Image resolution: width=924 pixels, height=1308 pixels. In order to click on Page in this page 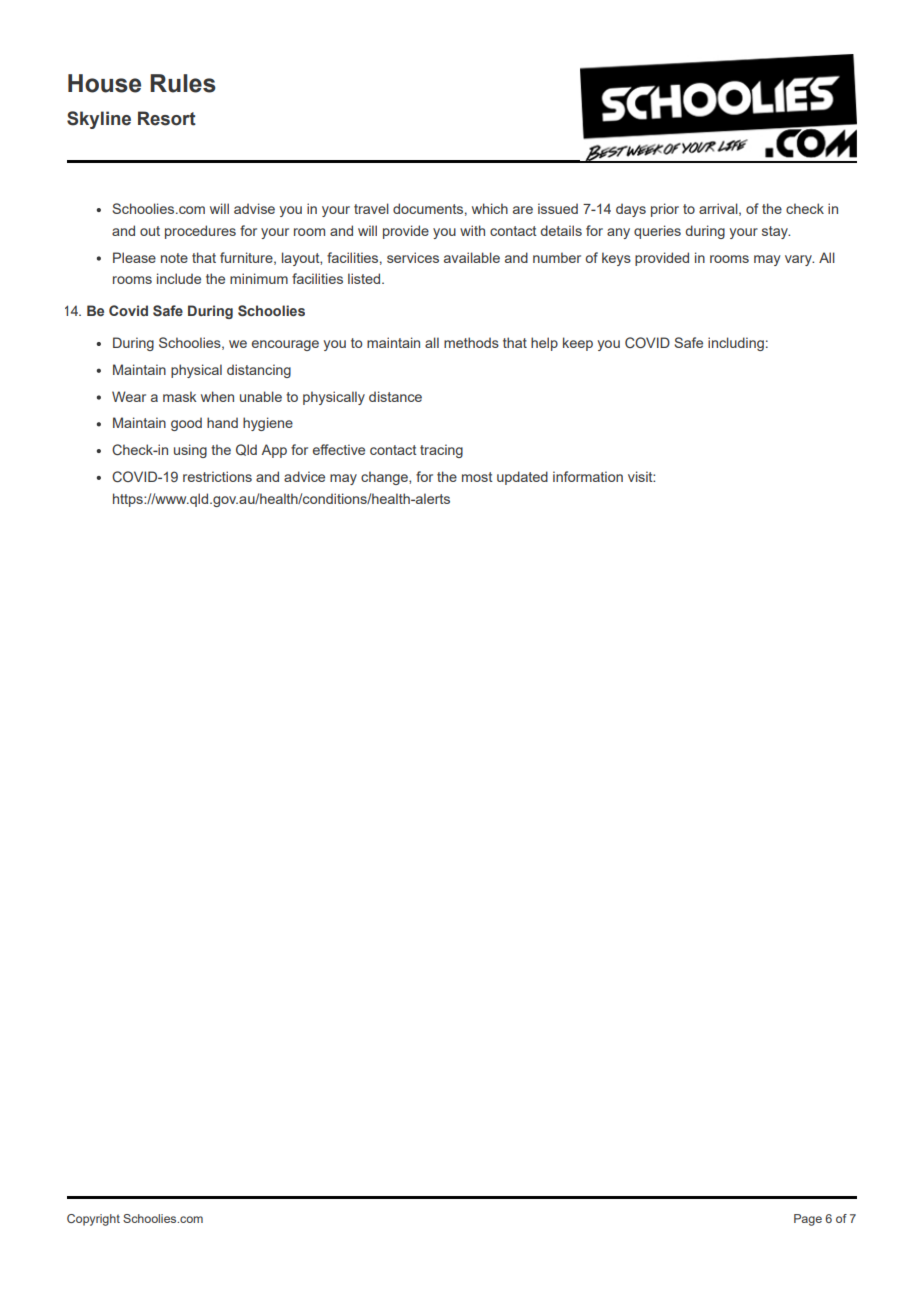, I will do `click(808, 1220)`.
